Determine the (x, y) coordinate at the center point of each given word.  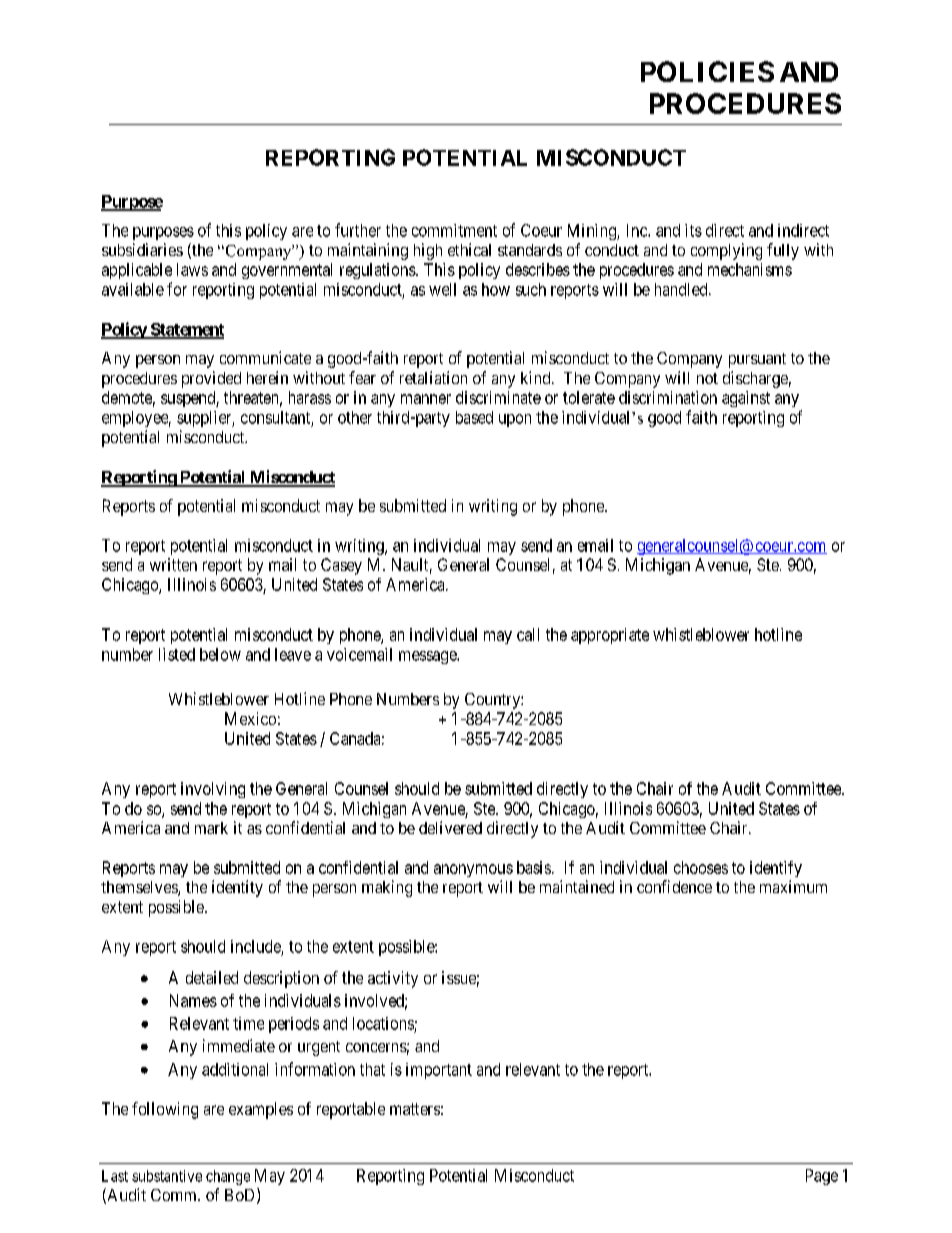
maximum (793, 886)
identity (237, 888)
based (474, 417)
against (746, 399)
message (428, 657)
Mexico (250, 718)
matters (415, 1109)
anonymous (473, 870)
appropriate (610, 636)
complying (726, 251)
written (173, 564)
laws (192, 269)
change (228, 1177)
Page (822, 1177)
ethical (469, 249)
